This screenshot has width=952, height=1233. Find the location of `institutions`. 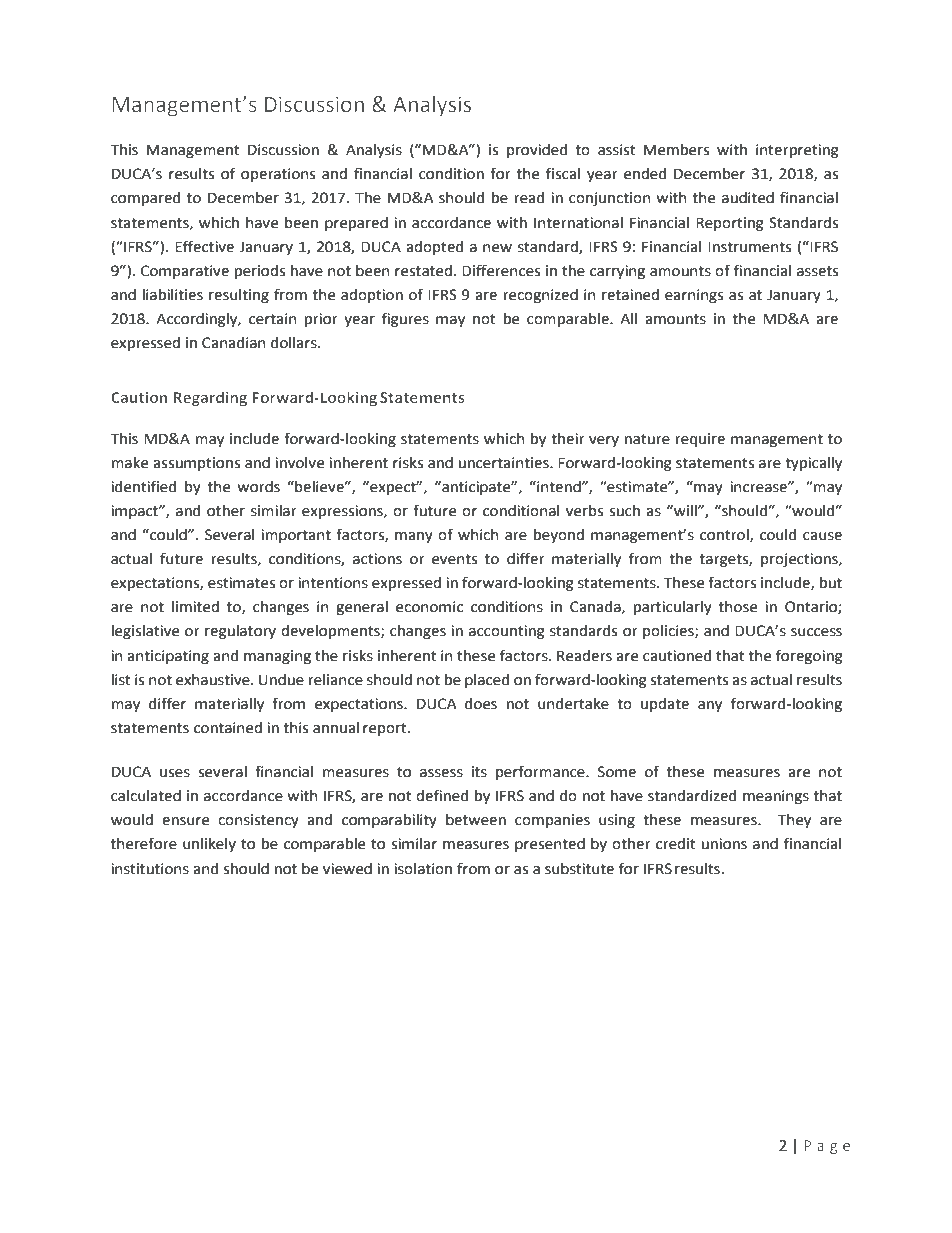

institutions is located at coordinates (150, 869).
